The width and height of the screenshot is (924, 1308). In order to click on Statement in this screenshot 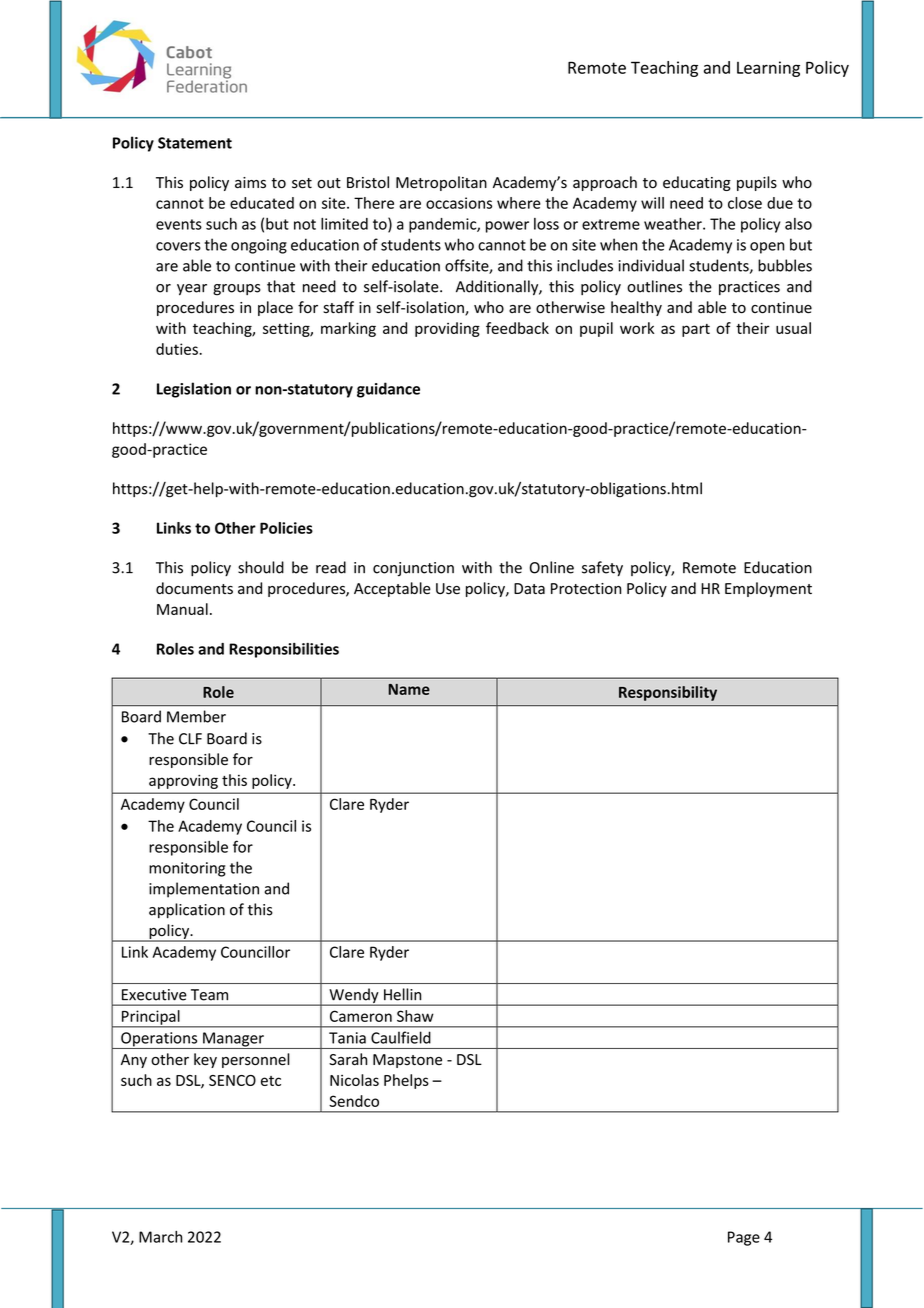, I will do `click(195, 143)`.
